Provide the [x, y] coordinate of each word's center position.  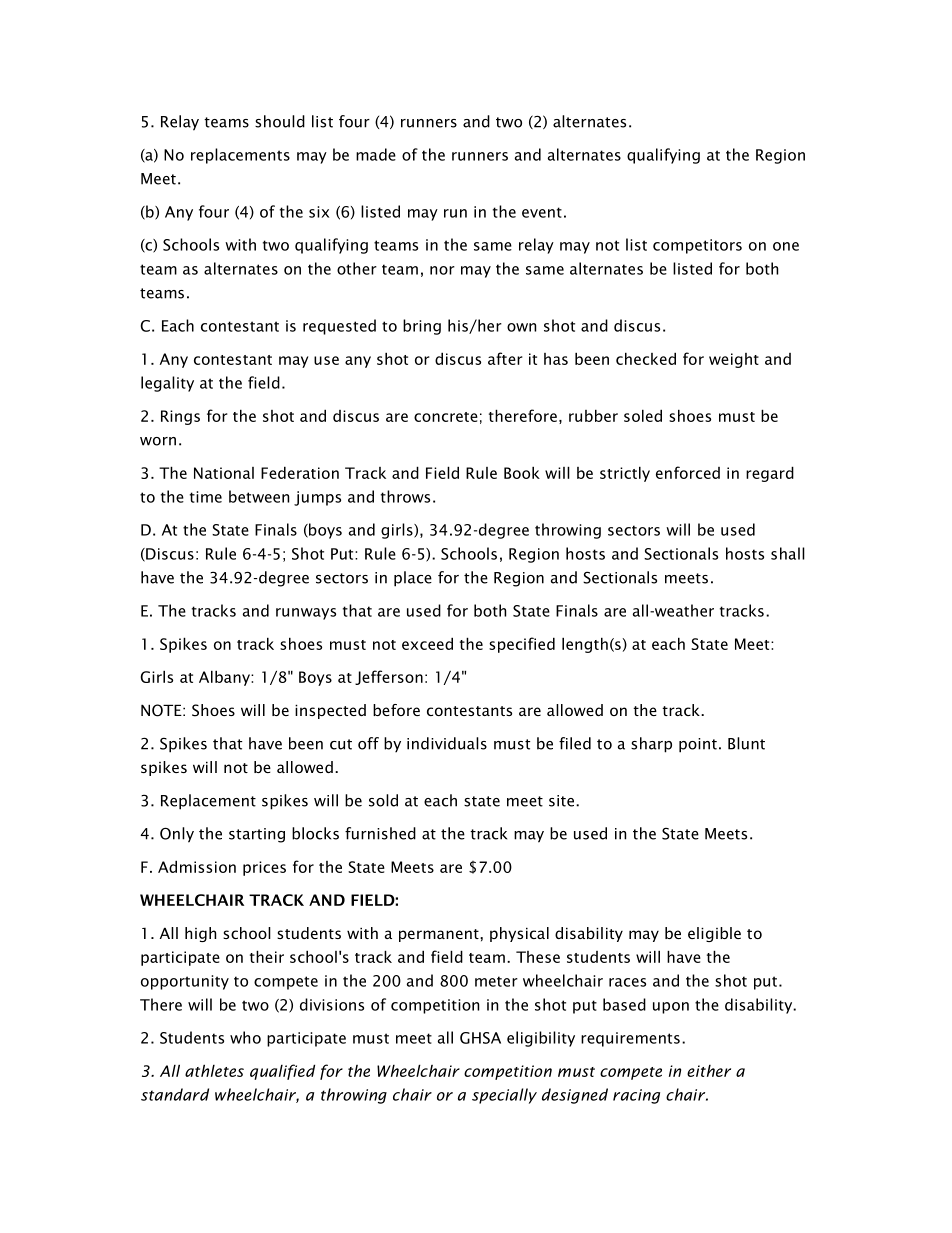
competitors [697, 246]
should [280, 121]
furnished [380, 833]
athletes [214, 1070]
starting [257, 835]
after [505, 358]
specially [504, 1096]
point [698, 745]
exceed [427, 643]
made [376, 154]
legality [167, 384]
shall [788, 553]
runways [306, 614]
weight [734, 360]
